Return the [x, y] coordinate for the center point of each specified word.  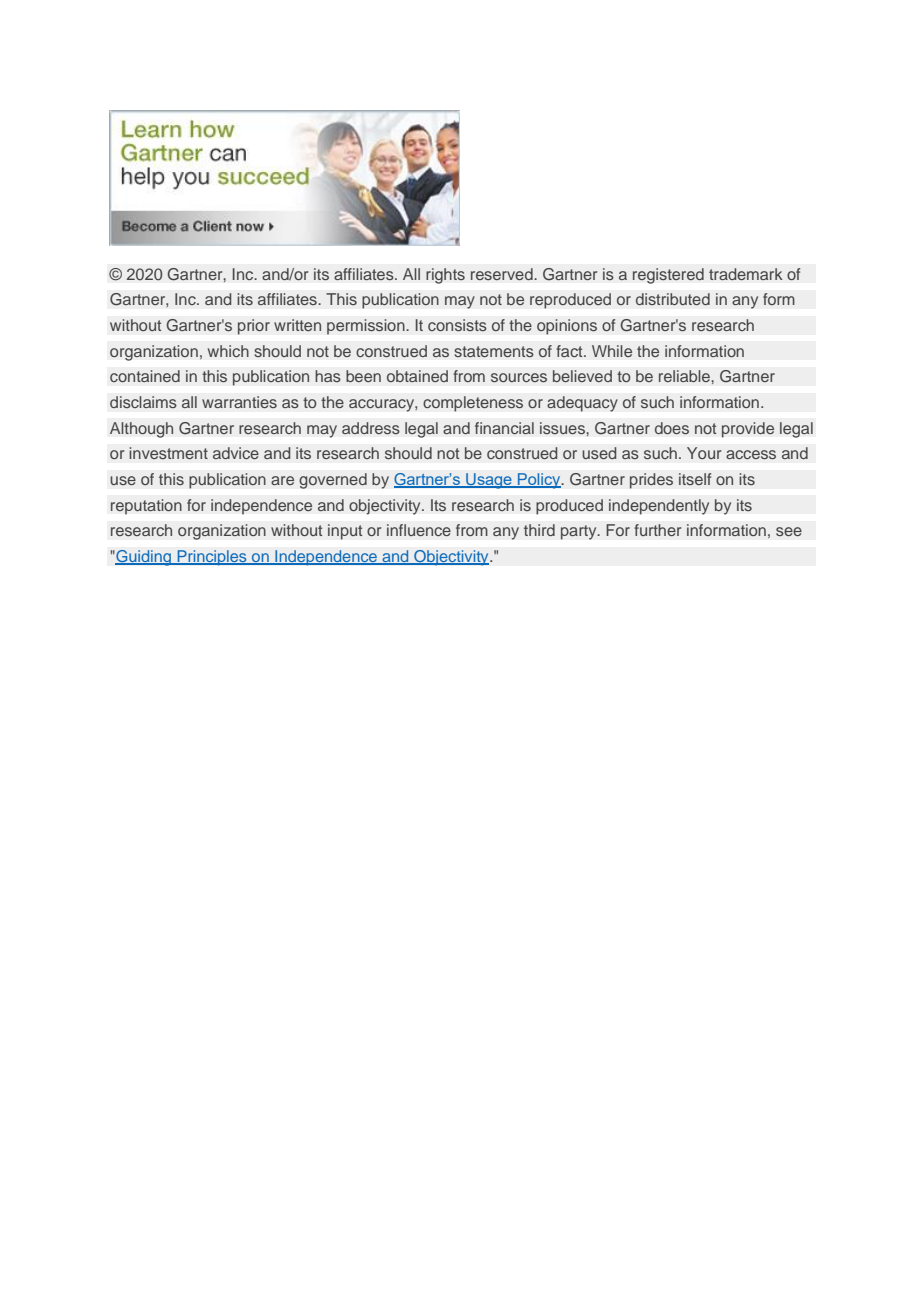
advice [236, 453]
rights [445, 276]
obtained [417, 376]
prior [254, 327]
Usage [489, 481]
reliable [685, 376]
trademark [746, 274]
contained [145, 376]
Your [704, 453]
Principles [212, 558]
